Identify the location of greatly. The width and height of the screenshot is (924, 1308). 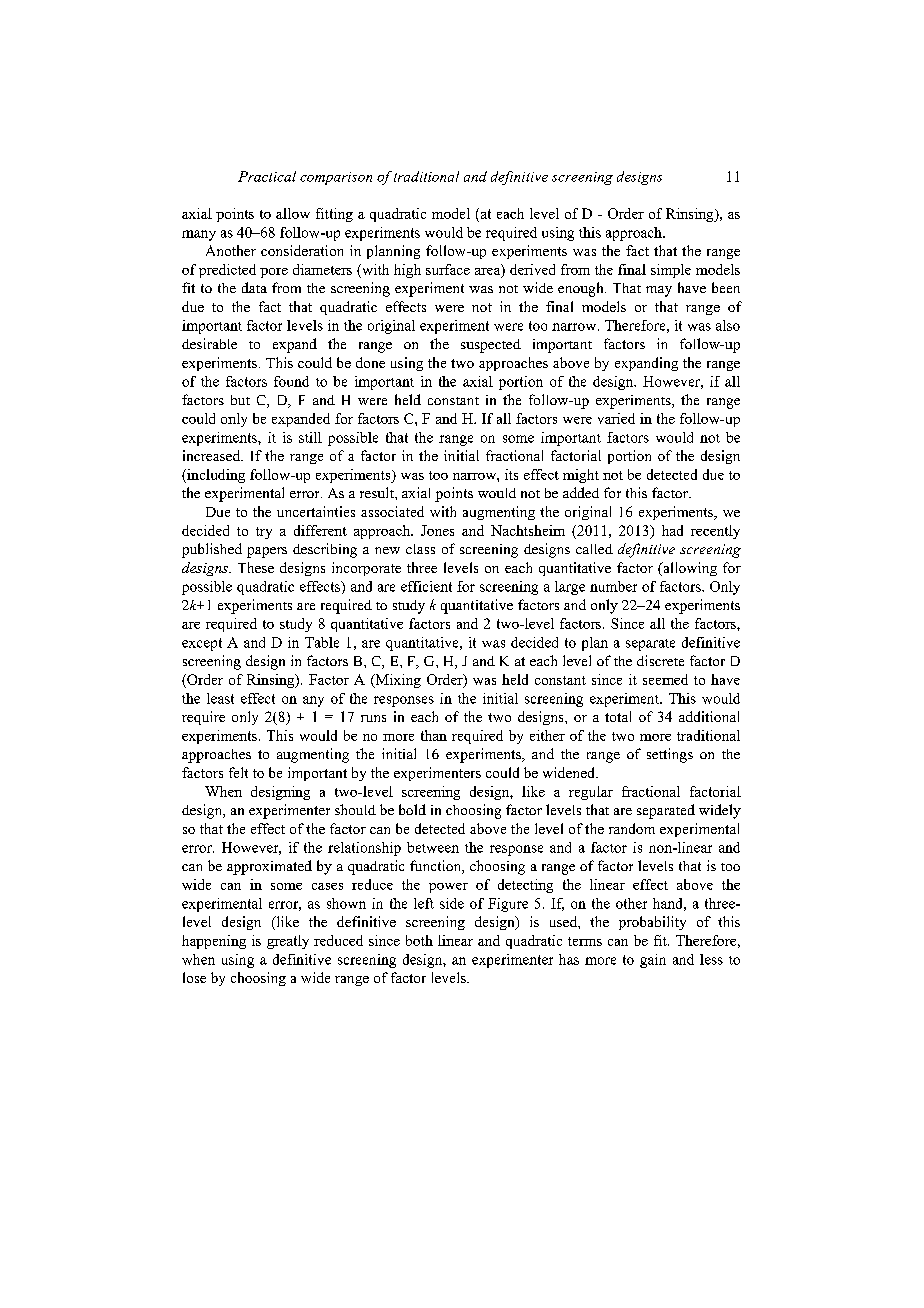
(288, 942).
